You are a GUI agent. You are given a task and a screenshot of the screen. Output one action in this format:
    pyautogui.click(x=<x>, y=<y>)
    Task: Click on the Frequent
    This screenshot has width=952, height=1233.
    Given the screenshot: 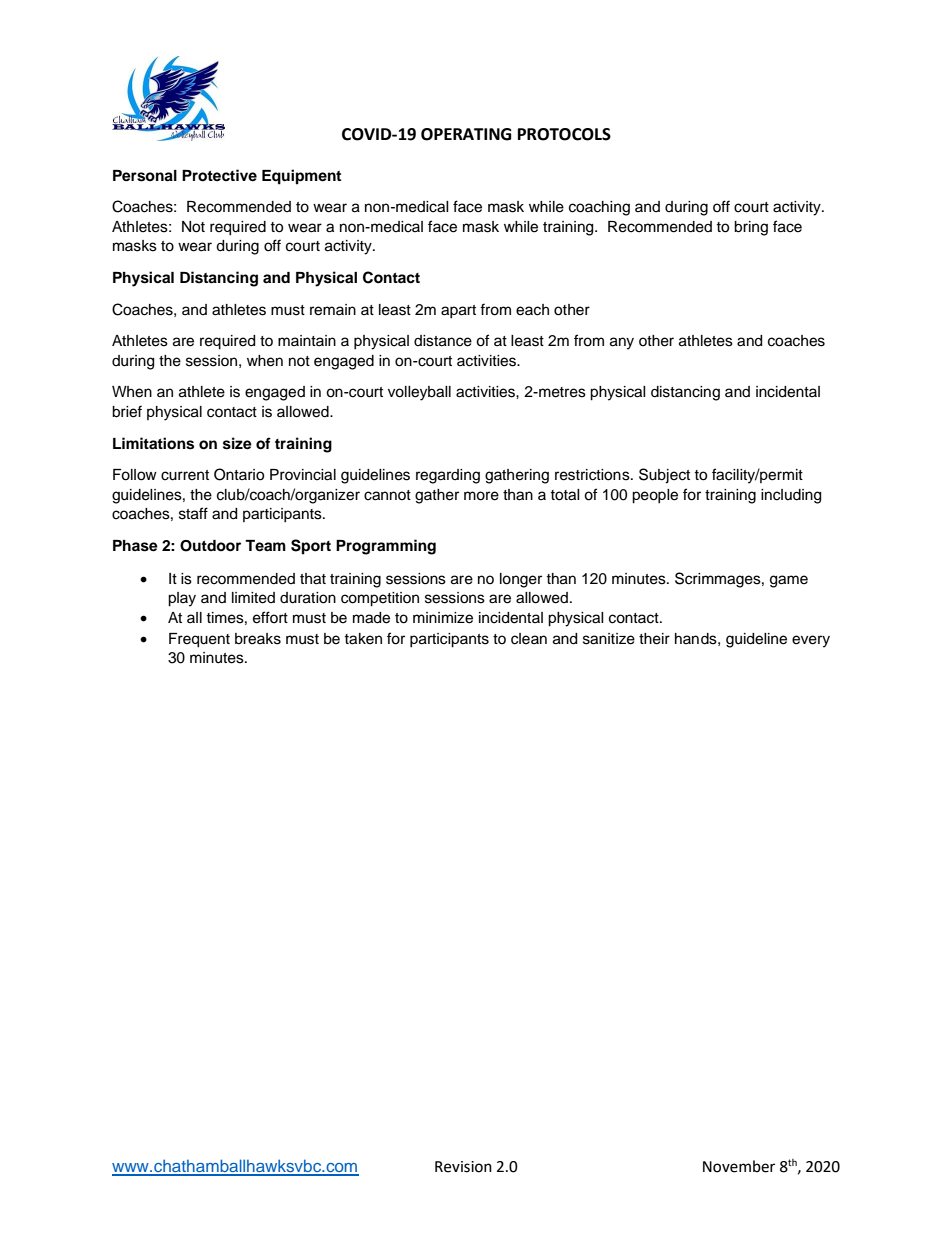 What is the action you would take?
    pyautogui.click(x=199, y=640)
